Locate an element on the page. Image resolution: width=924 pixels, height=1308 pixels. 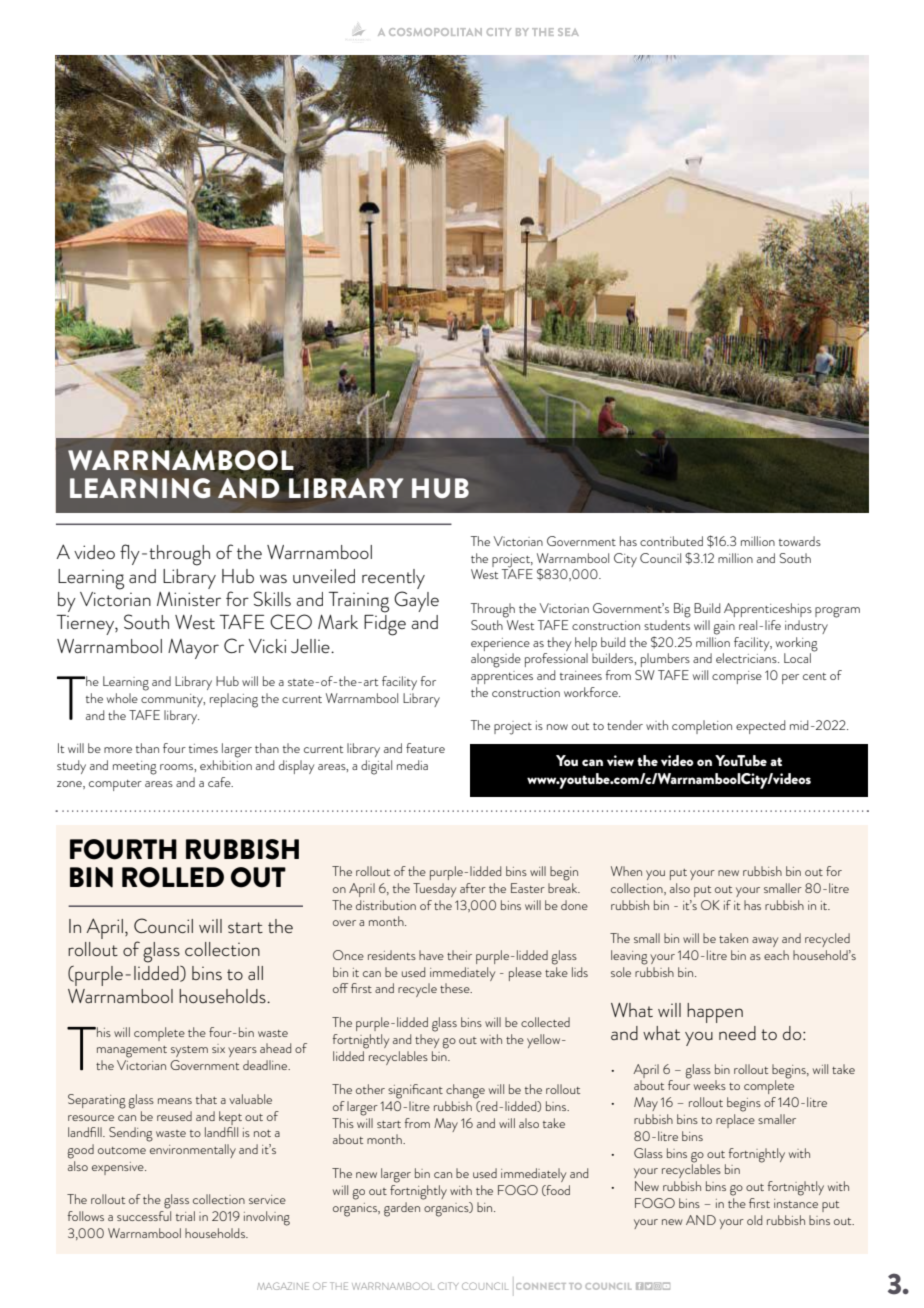
Tuesday is located at coordinates (434, 890).
